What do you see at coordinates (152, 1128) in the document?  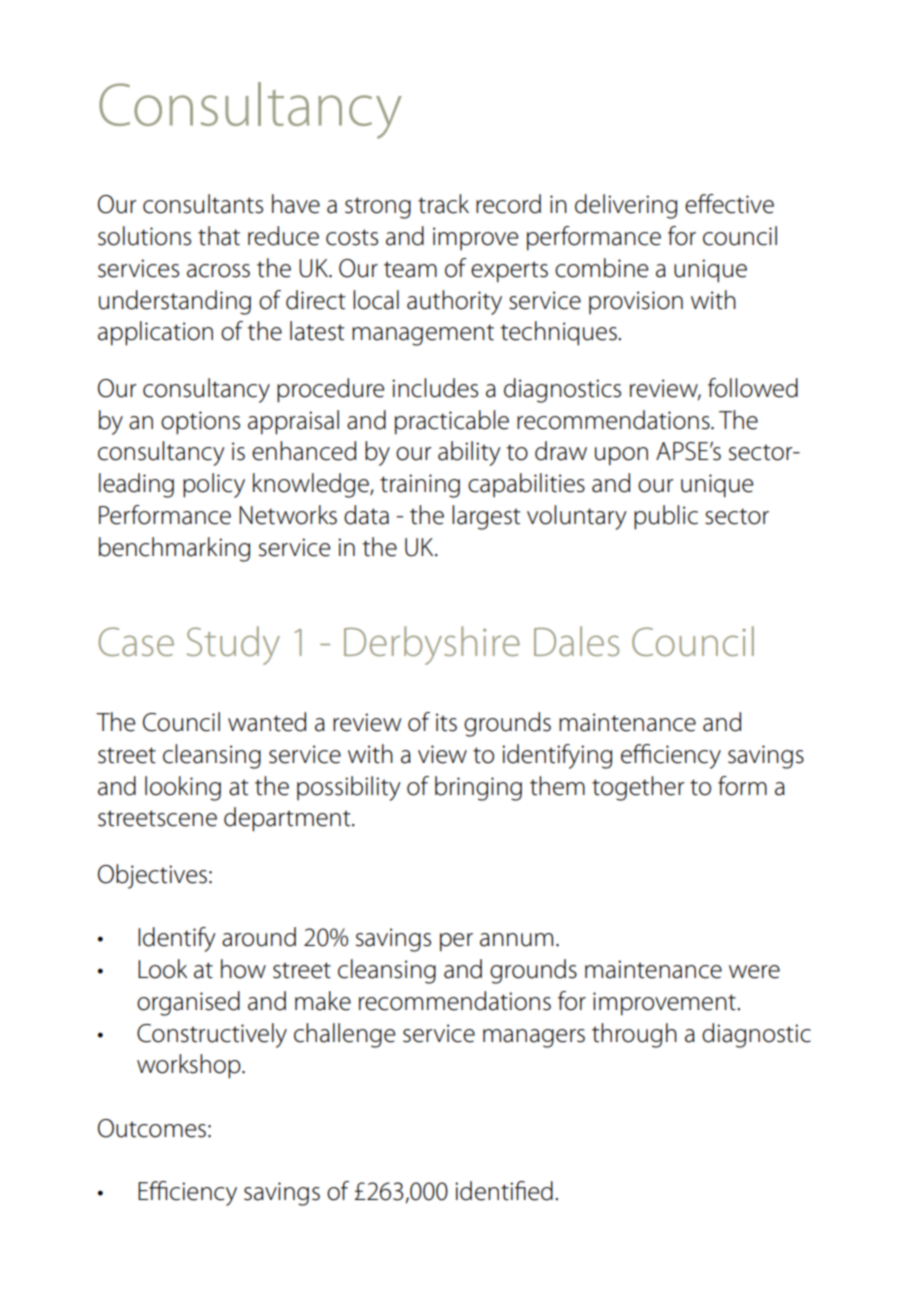 I see `Outcomes` at bounding box center [152, 1128].
